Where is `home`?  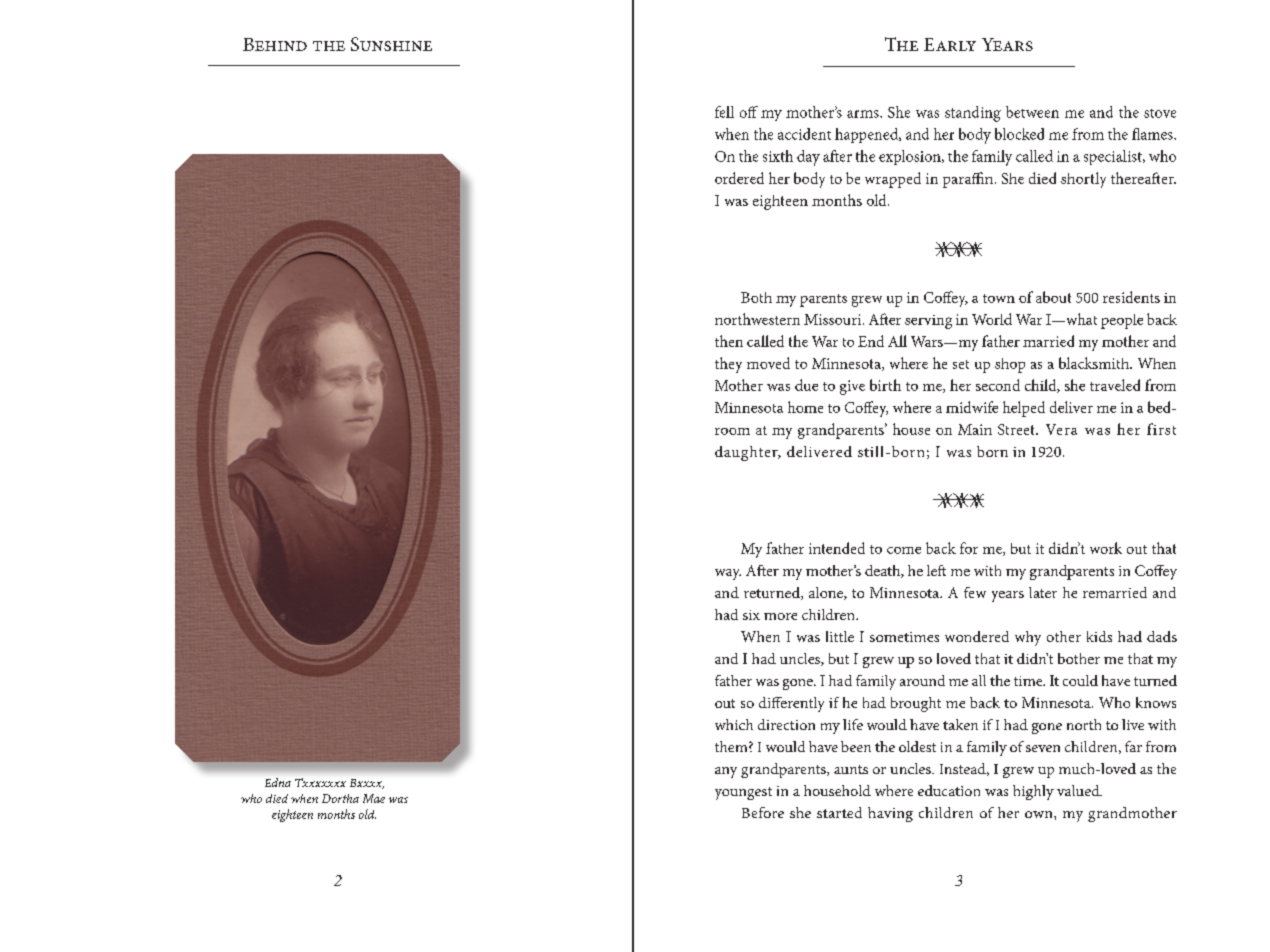 home is located at coordinates (805, 407).
